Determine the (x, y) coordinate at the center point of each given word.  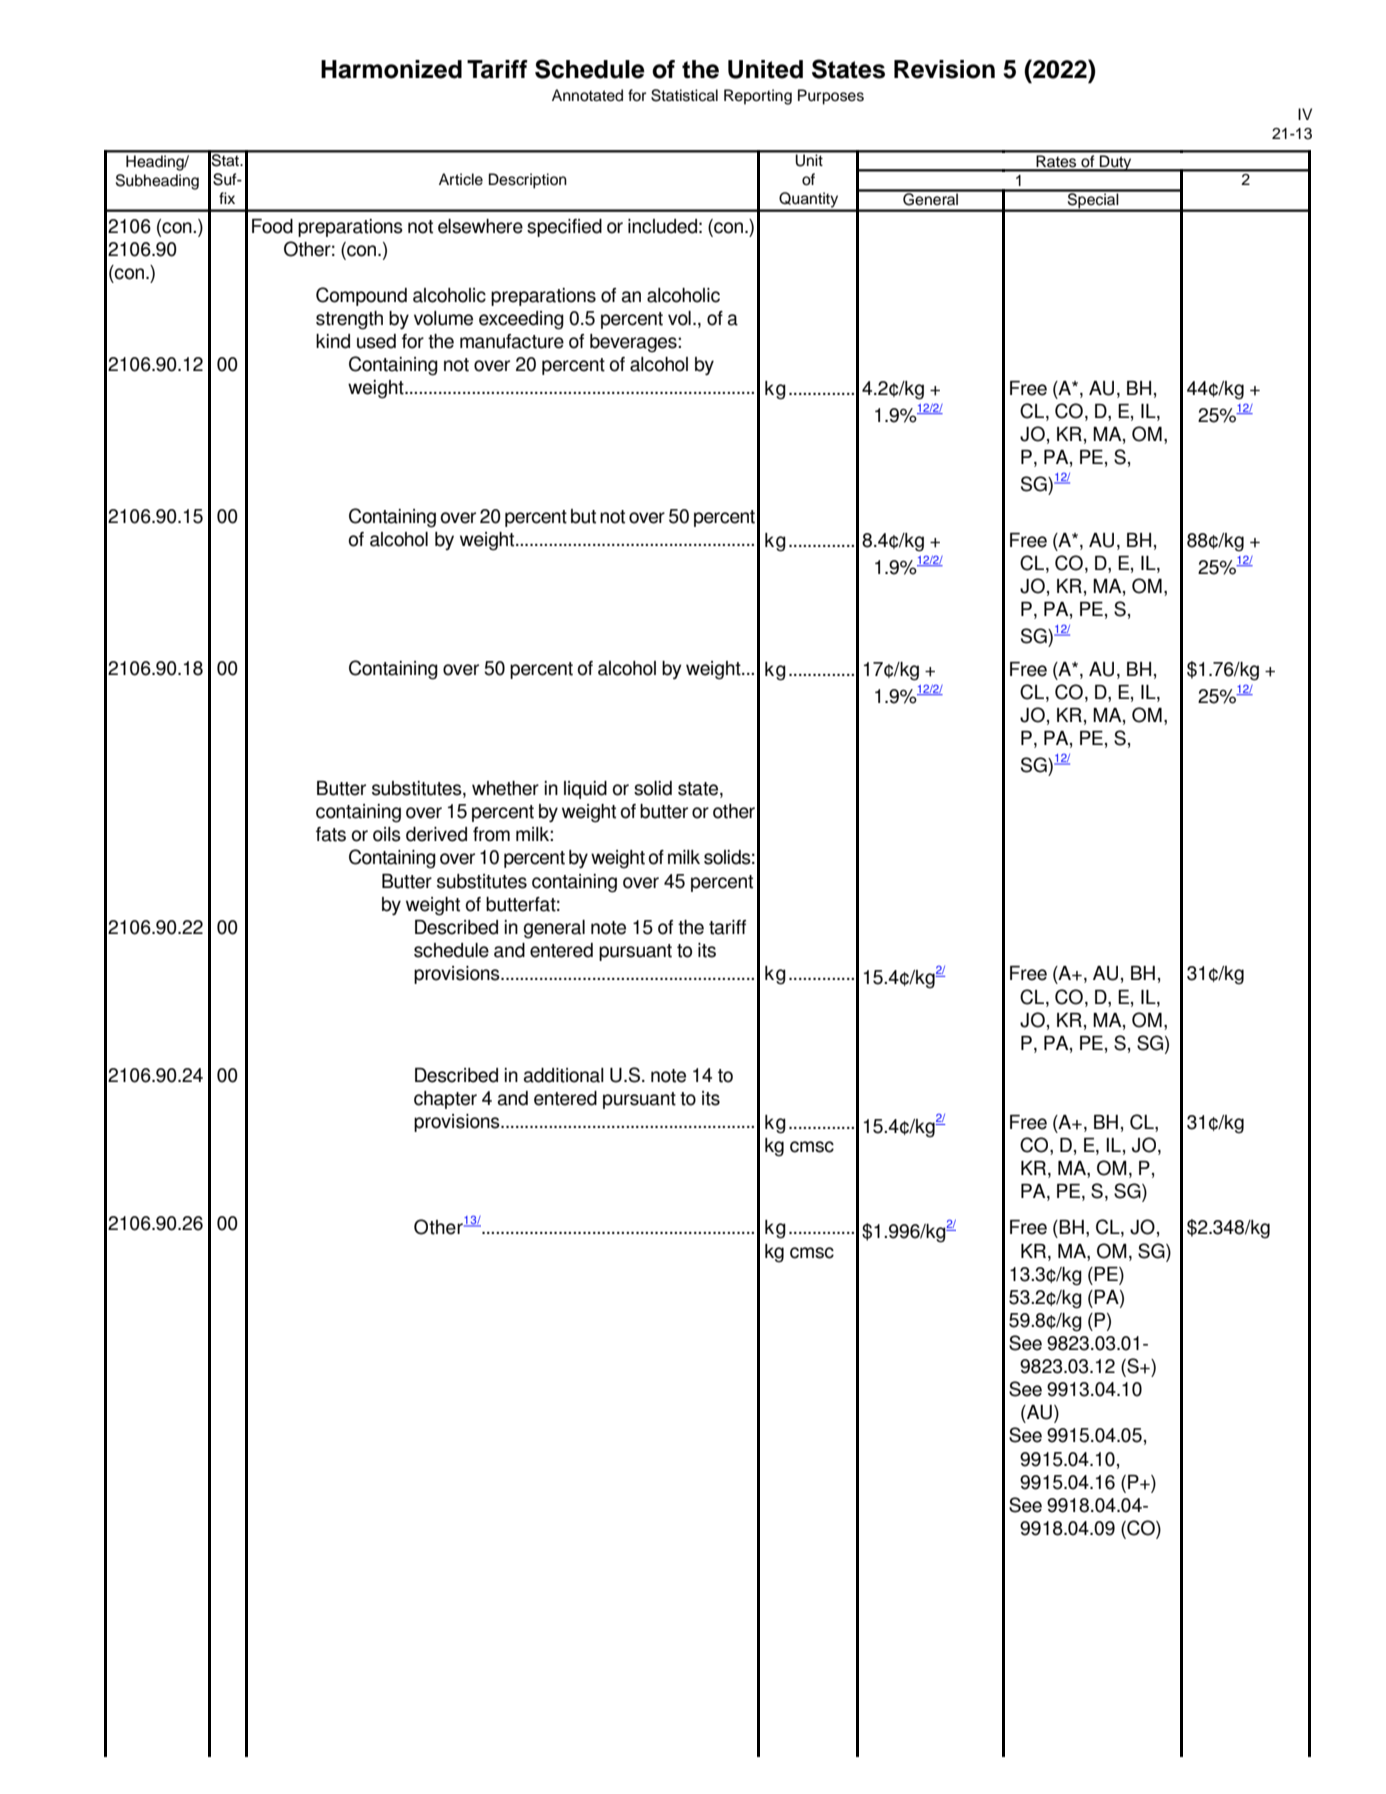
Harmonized (391, 69)
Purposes (831, 97)
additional (564, 1075)
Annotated (587, 95)
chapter (445, 1100)
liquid (585, 790)
